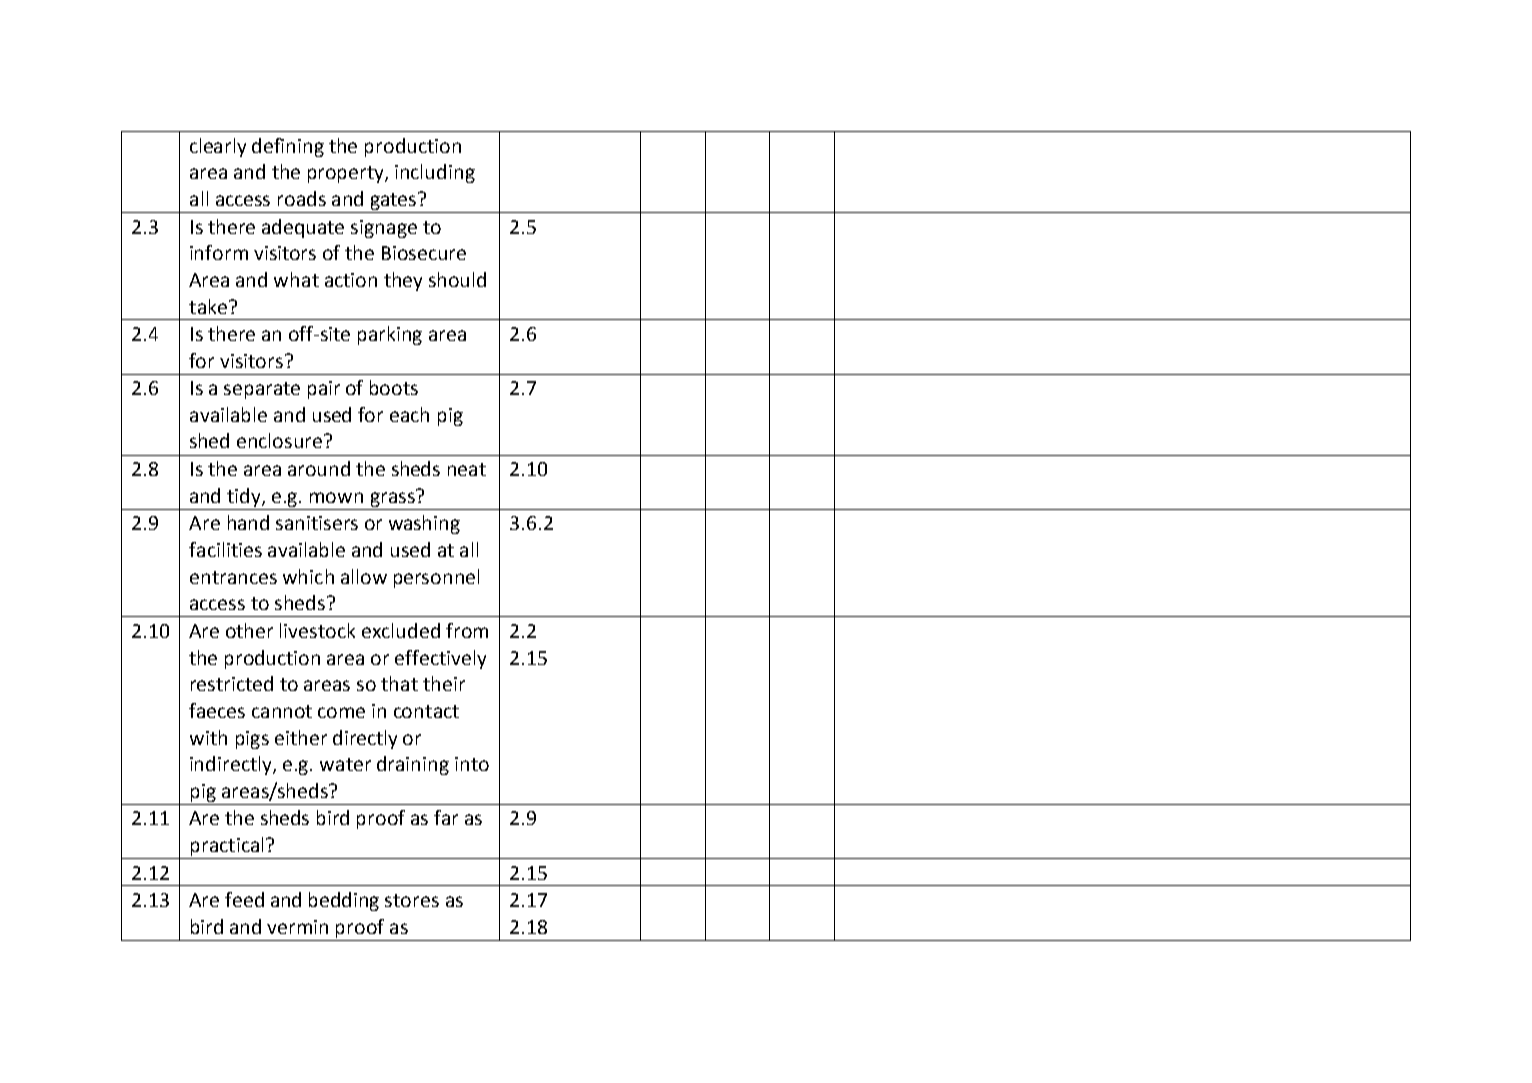 The width and height of the screenshot is (1532, 1083). Describe the element at coordinates (262, 390) in the screenshot. I see `separate` at that location.
